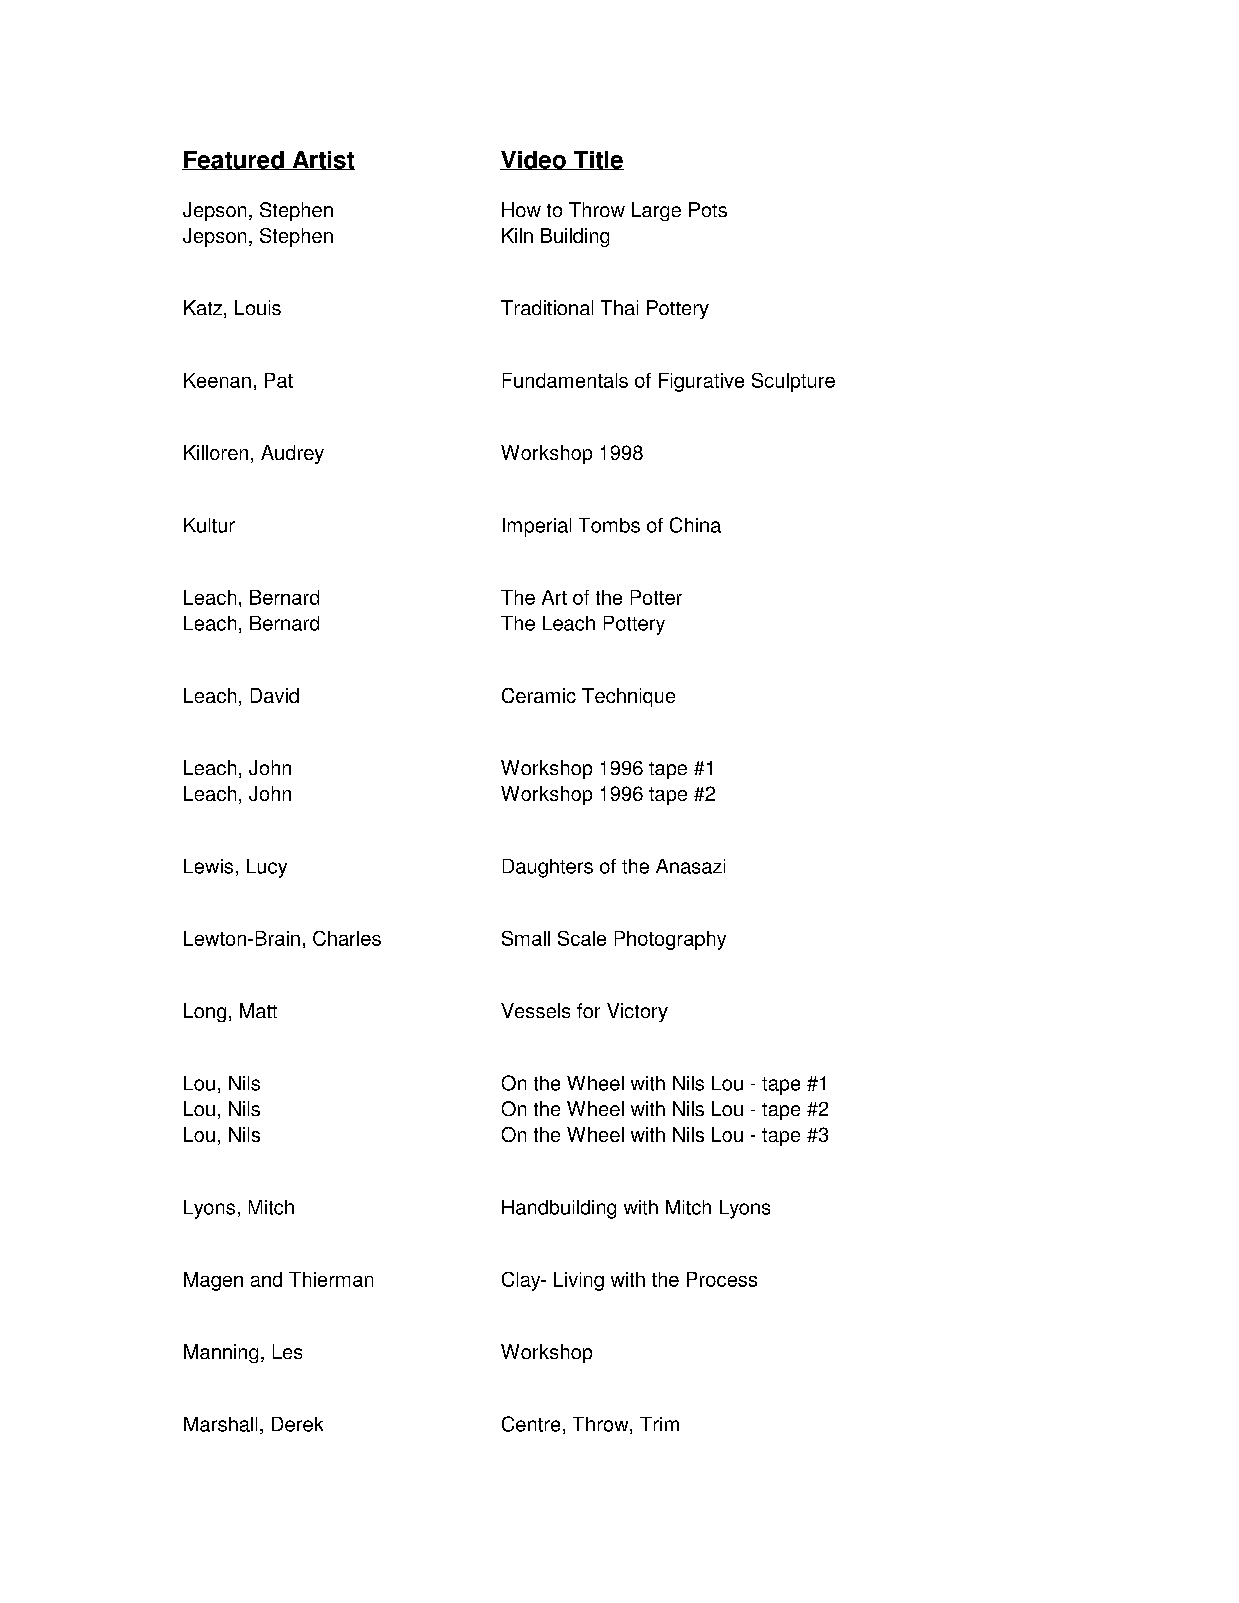 The width and height of the screenshot is (1239, 1603). Describe the element at coordinates (708, 209) in the screenshot. I see `Pots` at that location.
